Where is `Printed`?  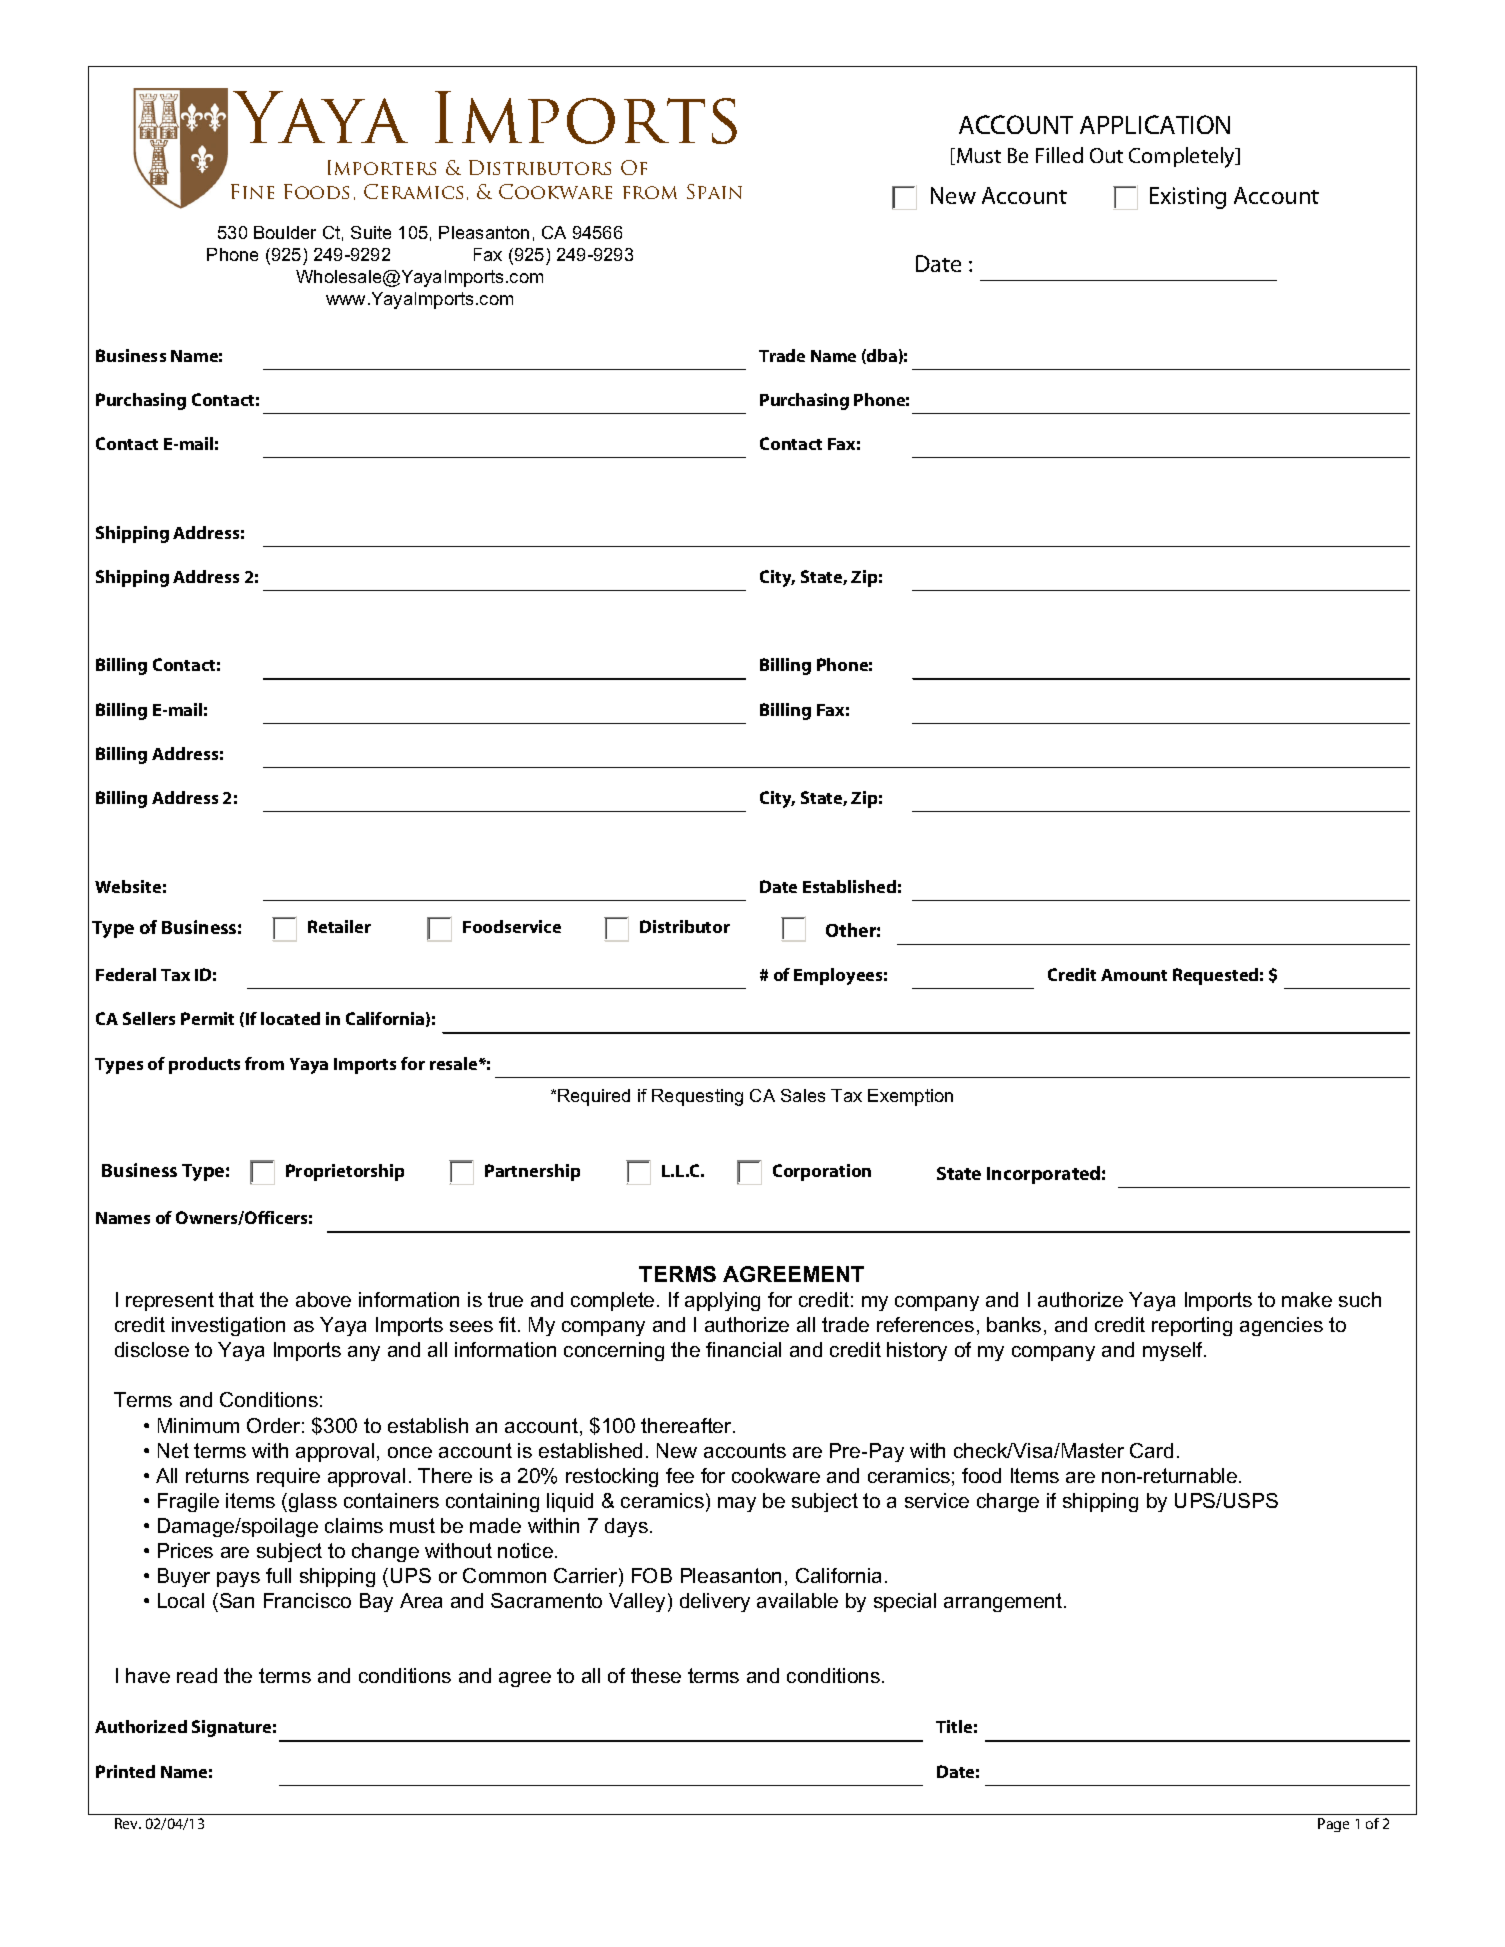
Printed is located at coordinates (125, 1771).
